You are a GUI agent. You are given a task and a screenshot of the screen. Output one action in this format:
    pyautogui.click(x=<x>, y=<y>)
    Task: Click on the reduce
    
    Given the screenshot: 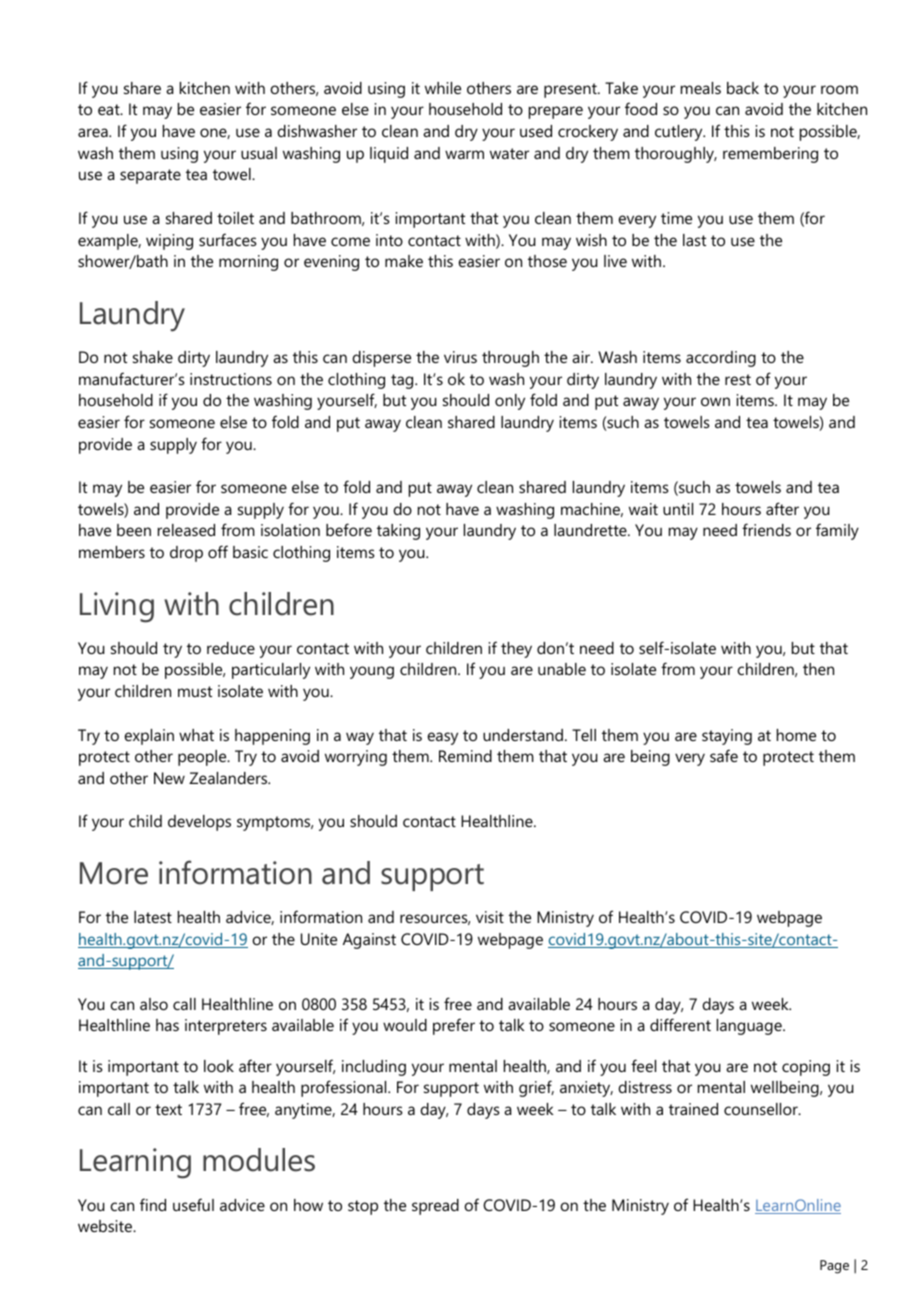 What is the action you would take?
    pyautogui.click(x=231, y=648)
